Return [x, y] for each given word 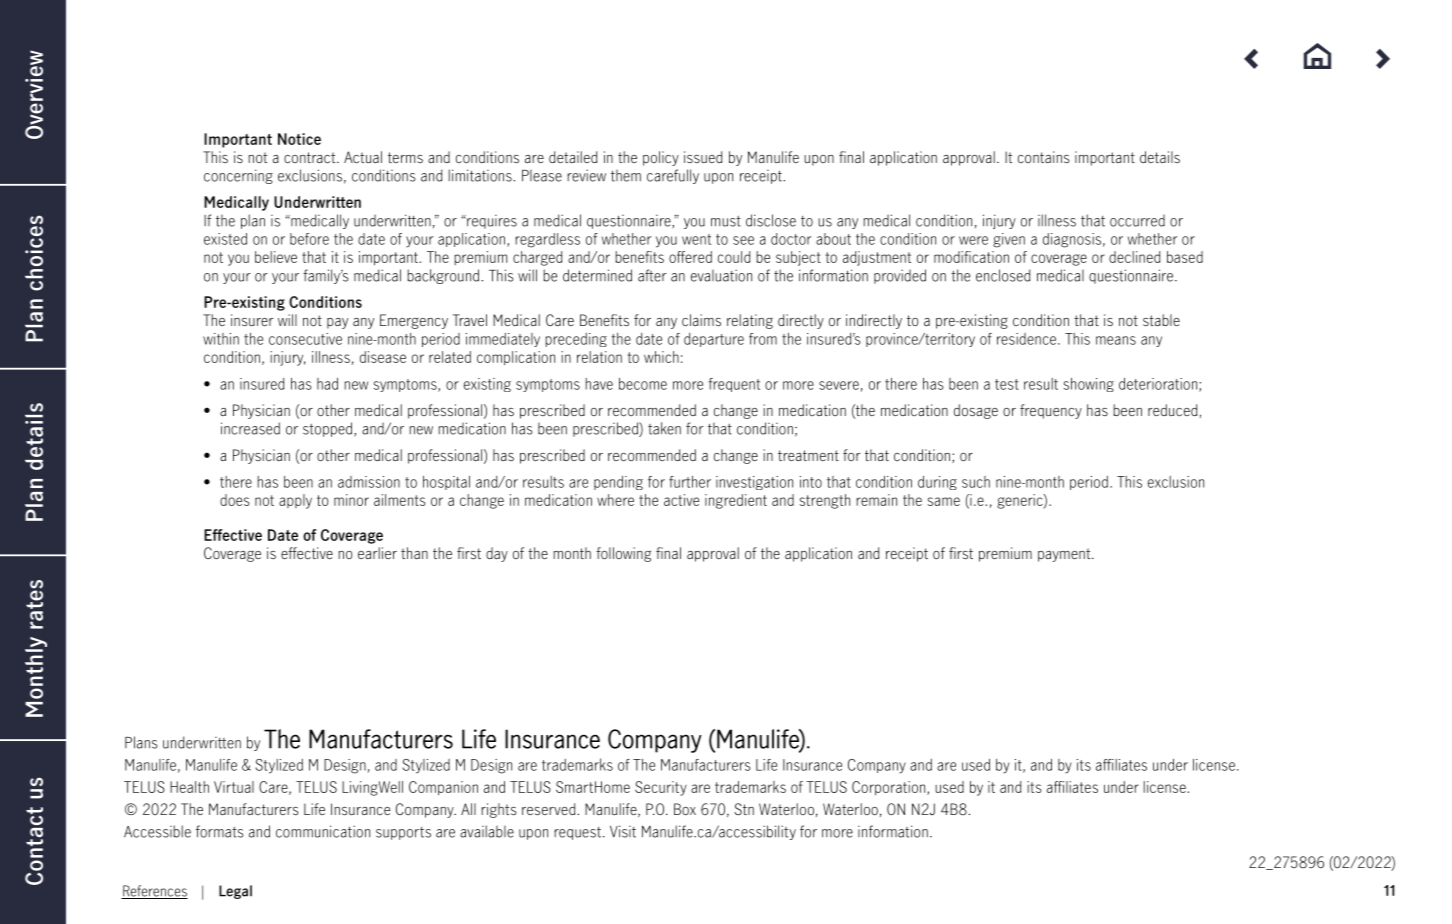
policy [661, 158]
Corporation [890, 788]
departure [714, 340]
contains [1044, 157]
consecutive [305, 339]
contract [311, 158]
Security [661, 788]
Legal [235, 892]
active [681, 500]
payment [1065, 555]
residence [1026, 339]
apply [295, 501]
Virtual [234, 787]
